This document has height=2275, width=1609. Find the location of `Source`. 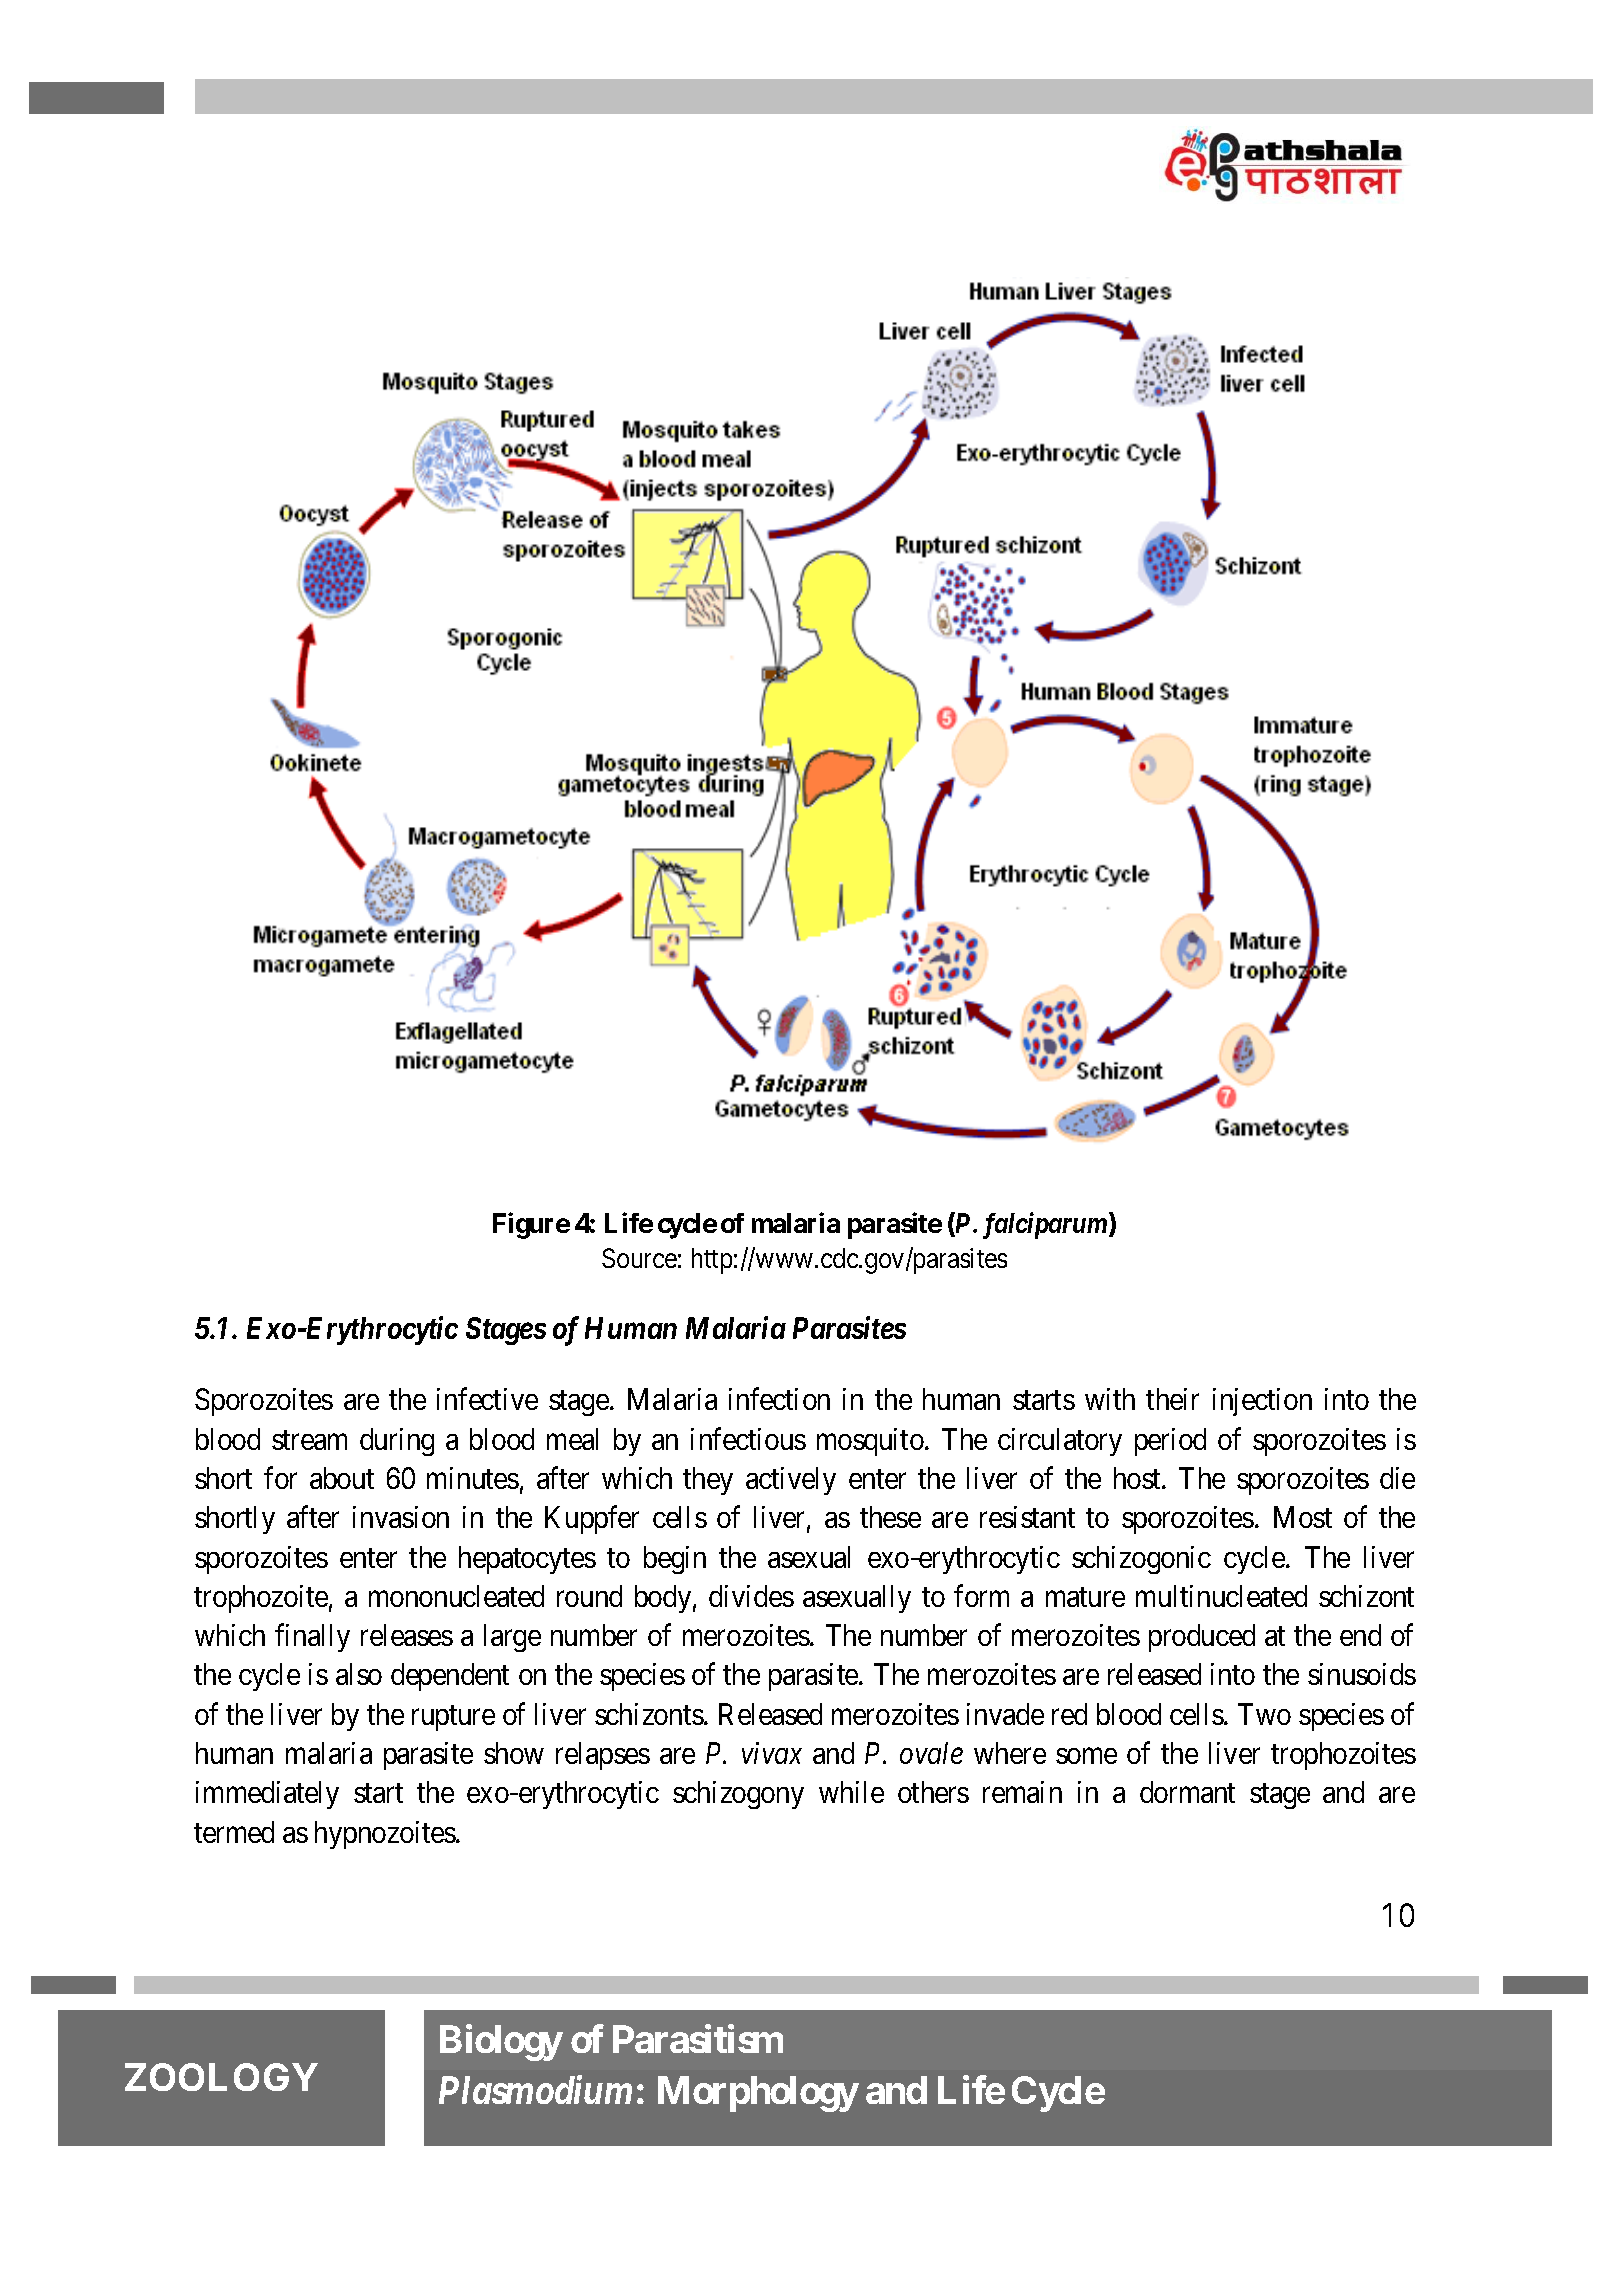

Source is located at coordinates (639, 1258).
